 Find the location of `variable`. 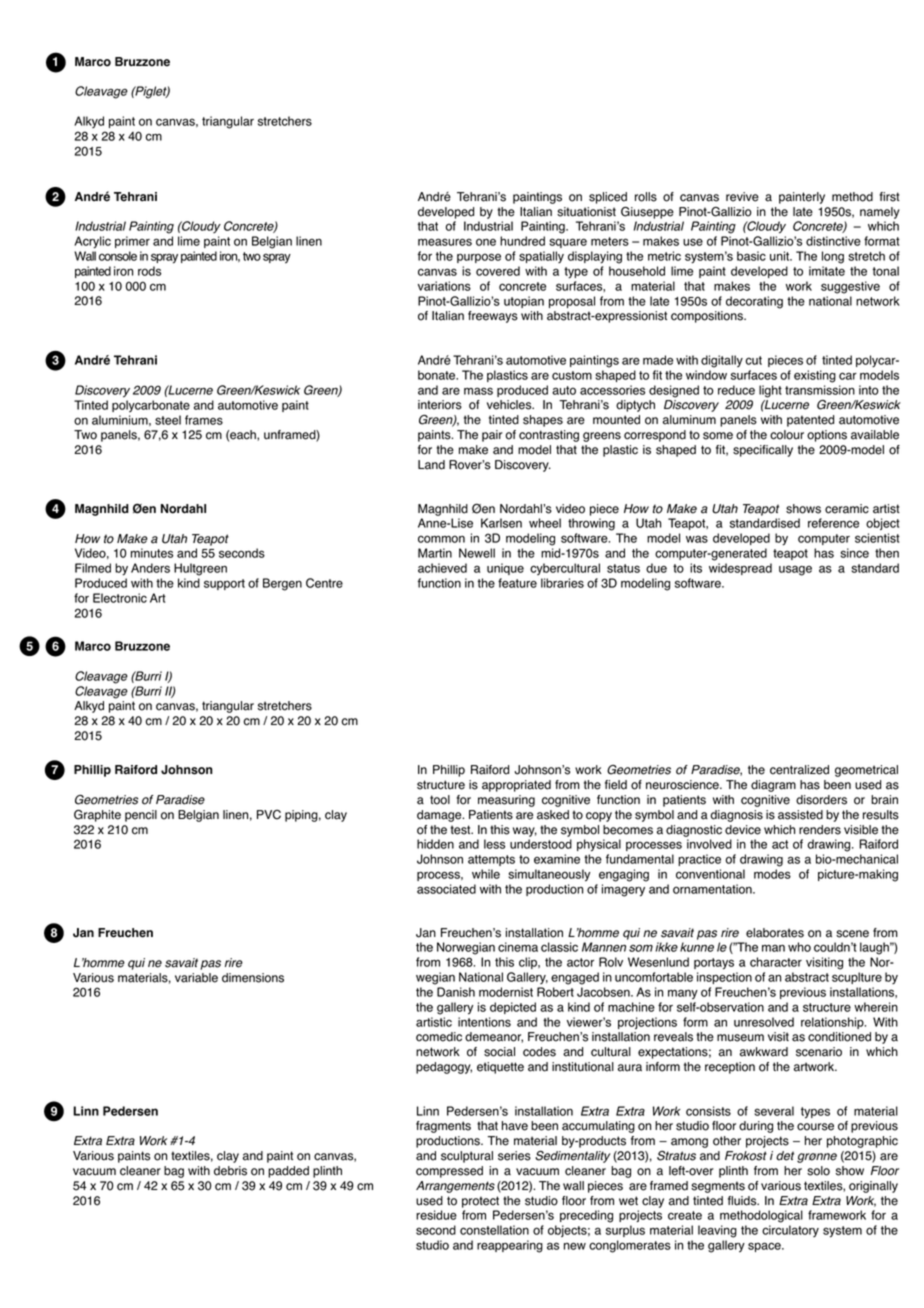

variable is located at coordinates (196, 978).
